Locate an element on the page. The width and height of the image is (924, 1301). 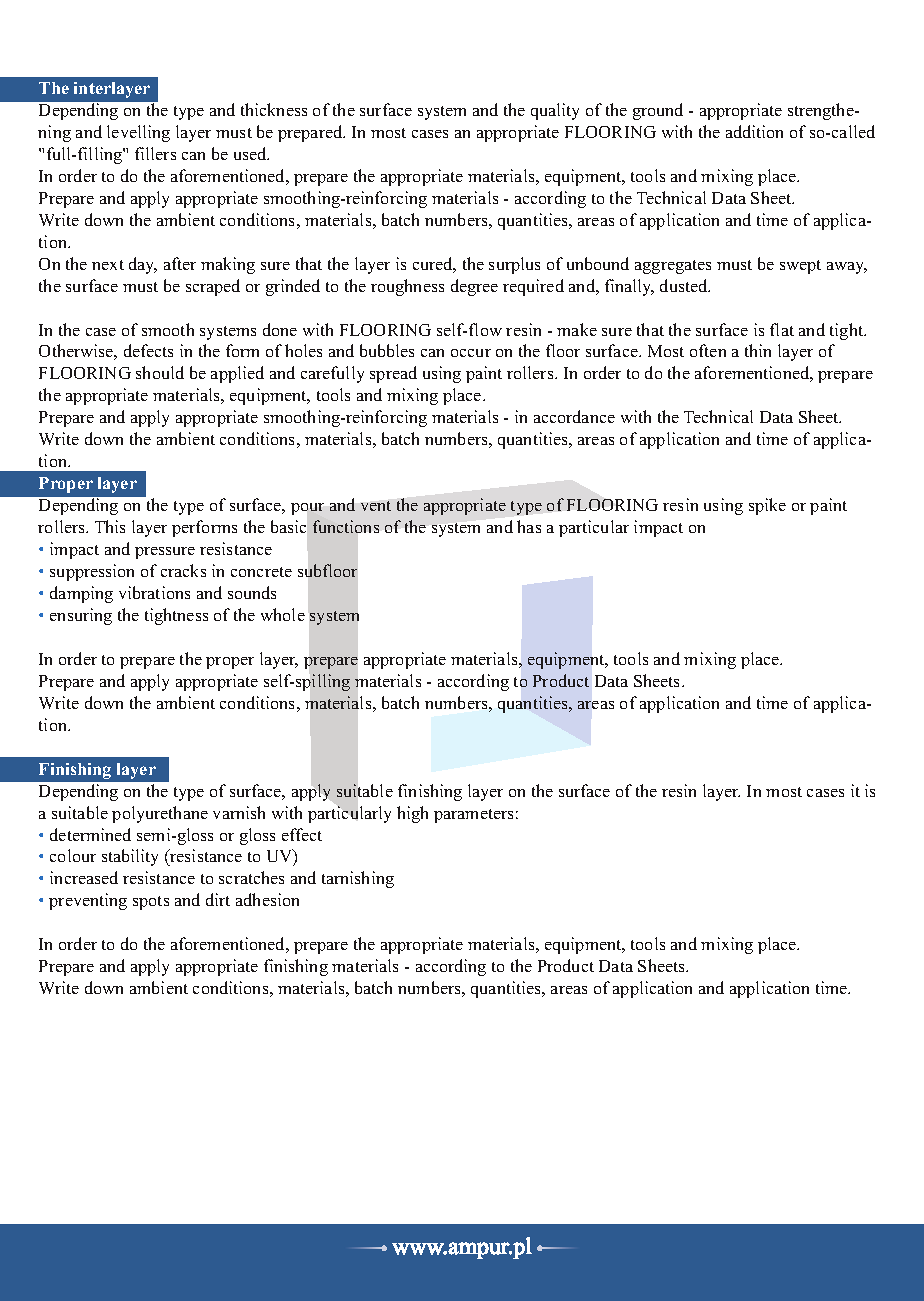
spike is located at coordinates (767, 506).
